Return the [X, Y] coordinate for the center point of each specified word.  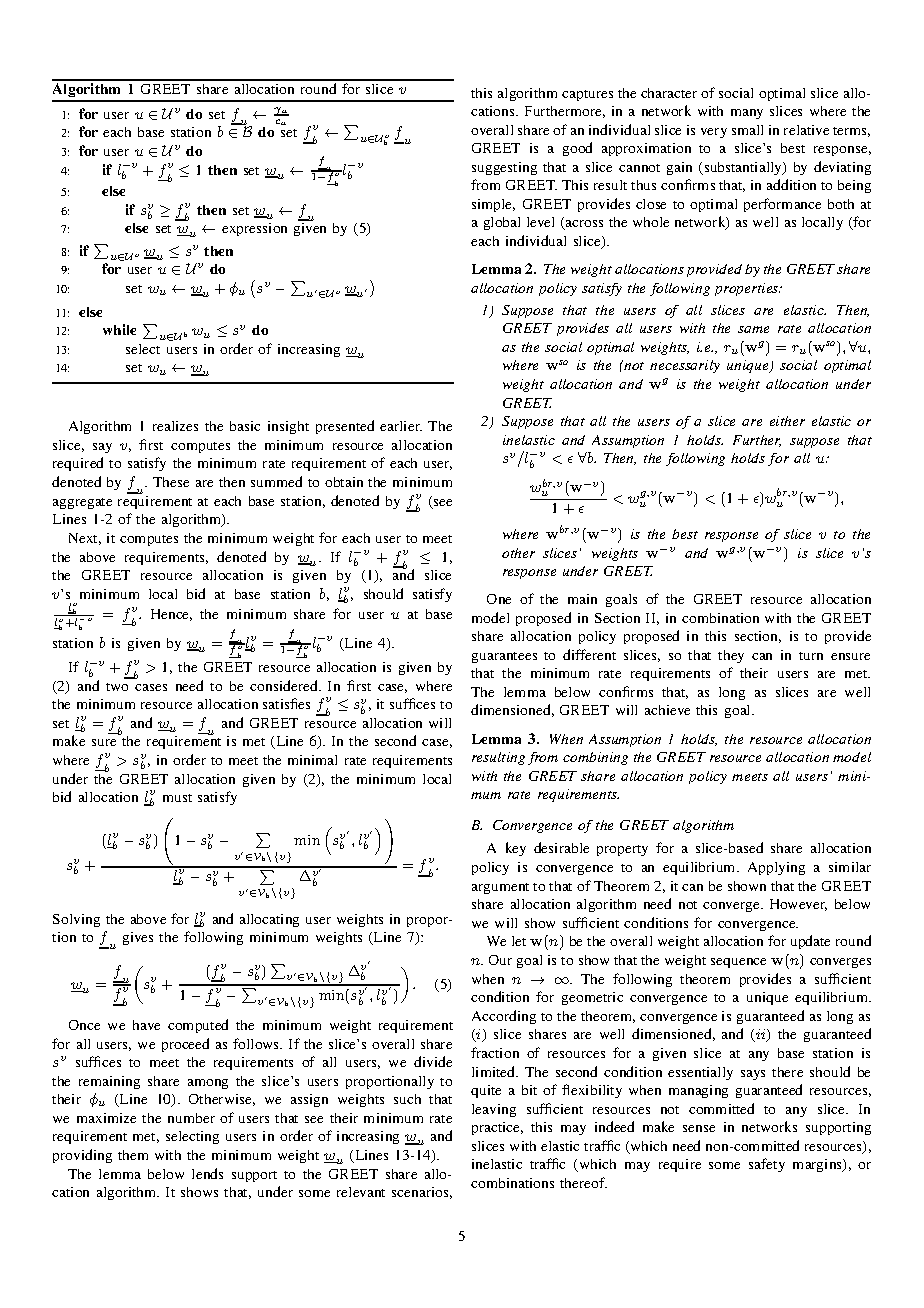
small [747, 130]
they [731, 656]
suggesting [504, 168]
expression [254, 229]
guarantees [504, 657]
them [133, 1155]
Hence [171, 615]
